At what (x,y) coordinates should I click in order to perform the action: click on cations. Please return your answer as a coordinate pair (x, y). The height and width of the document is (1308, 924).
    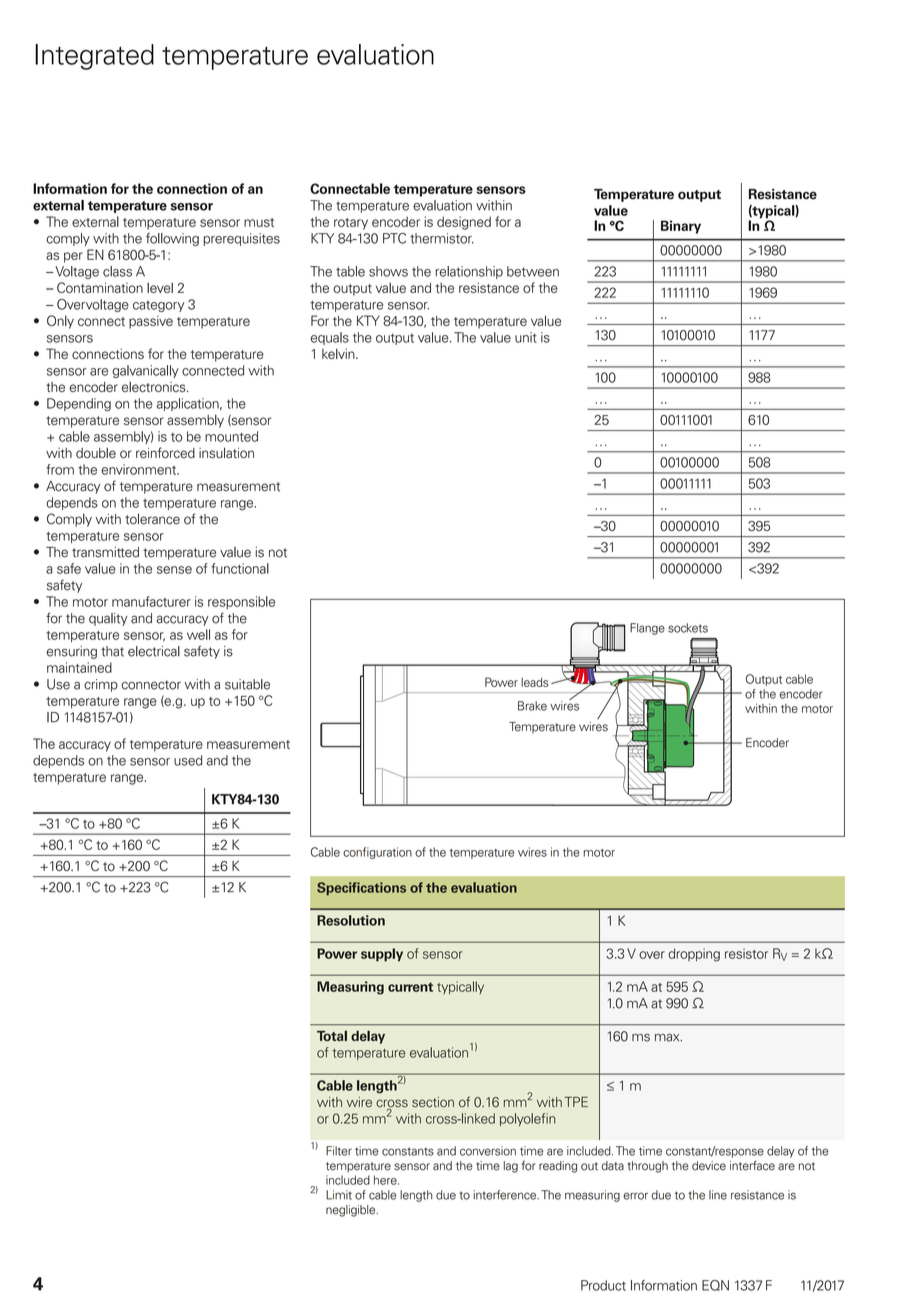
    Looking at the image, I should click on (383, 887).
